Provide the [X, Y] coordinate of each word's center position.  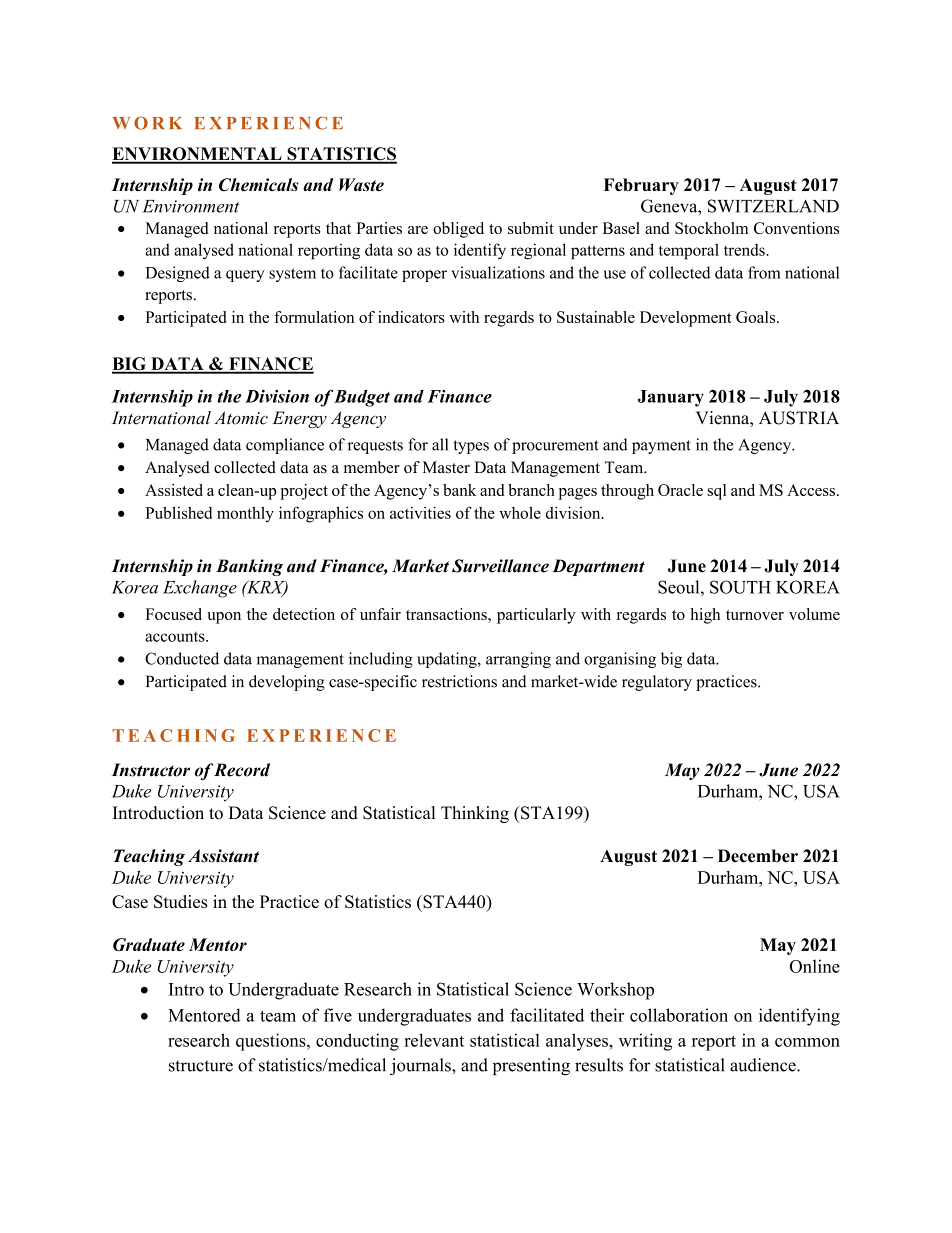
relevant [434, 1040]
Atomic [241, 418]
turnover [755, 615]
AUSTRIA [799, 418]
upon [224, 618]
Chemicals [259, 185]
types [471, 447]
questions [272, 1042]
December [758, 856]
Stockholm [711, 228]
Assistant [223, 856]
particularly [536, 616]
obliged [458, 230]
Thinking [475, 814]
